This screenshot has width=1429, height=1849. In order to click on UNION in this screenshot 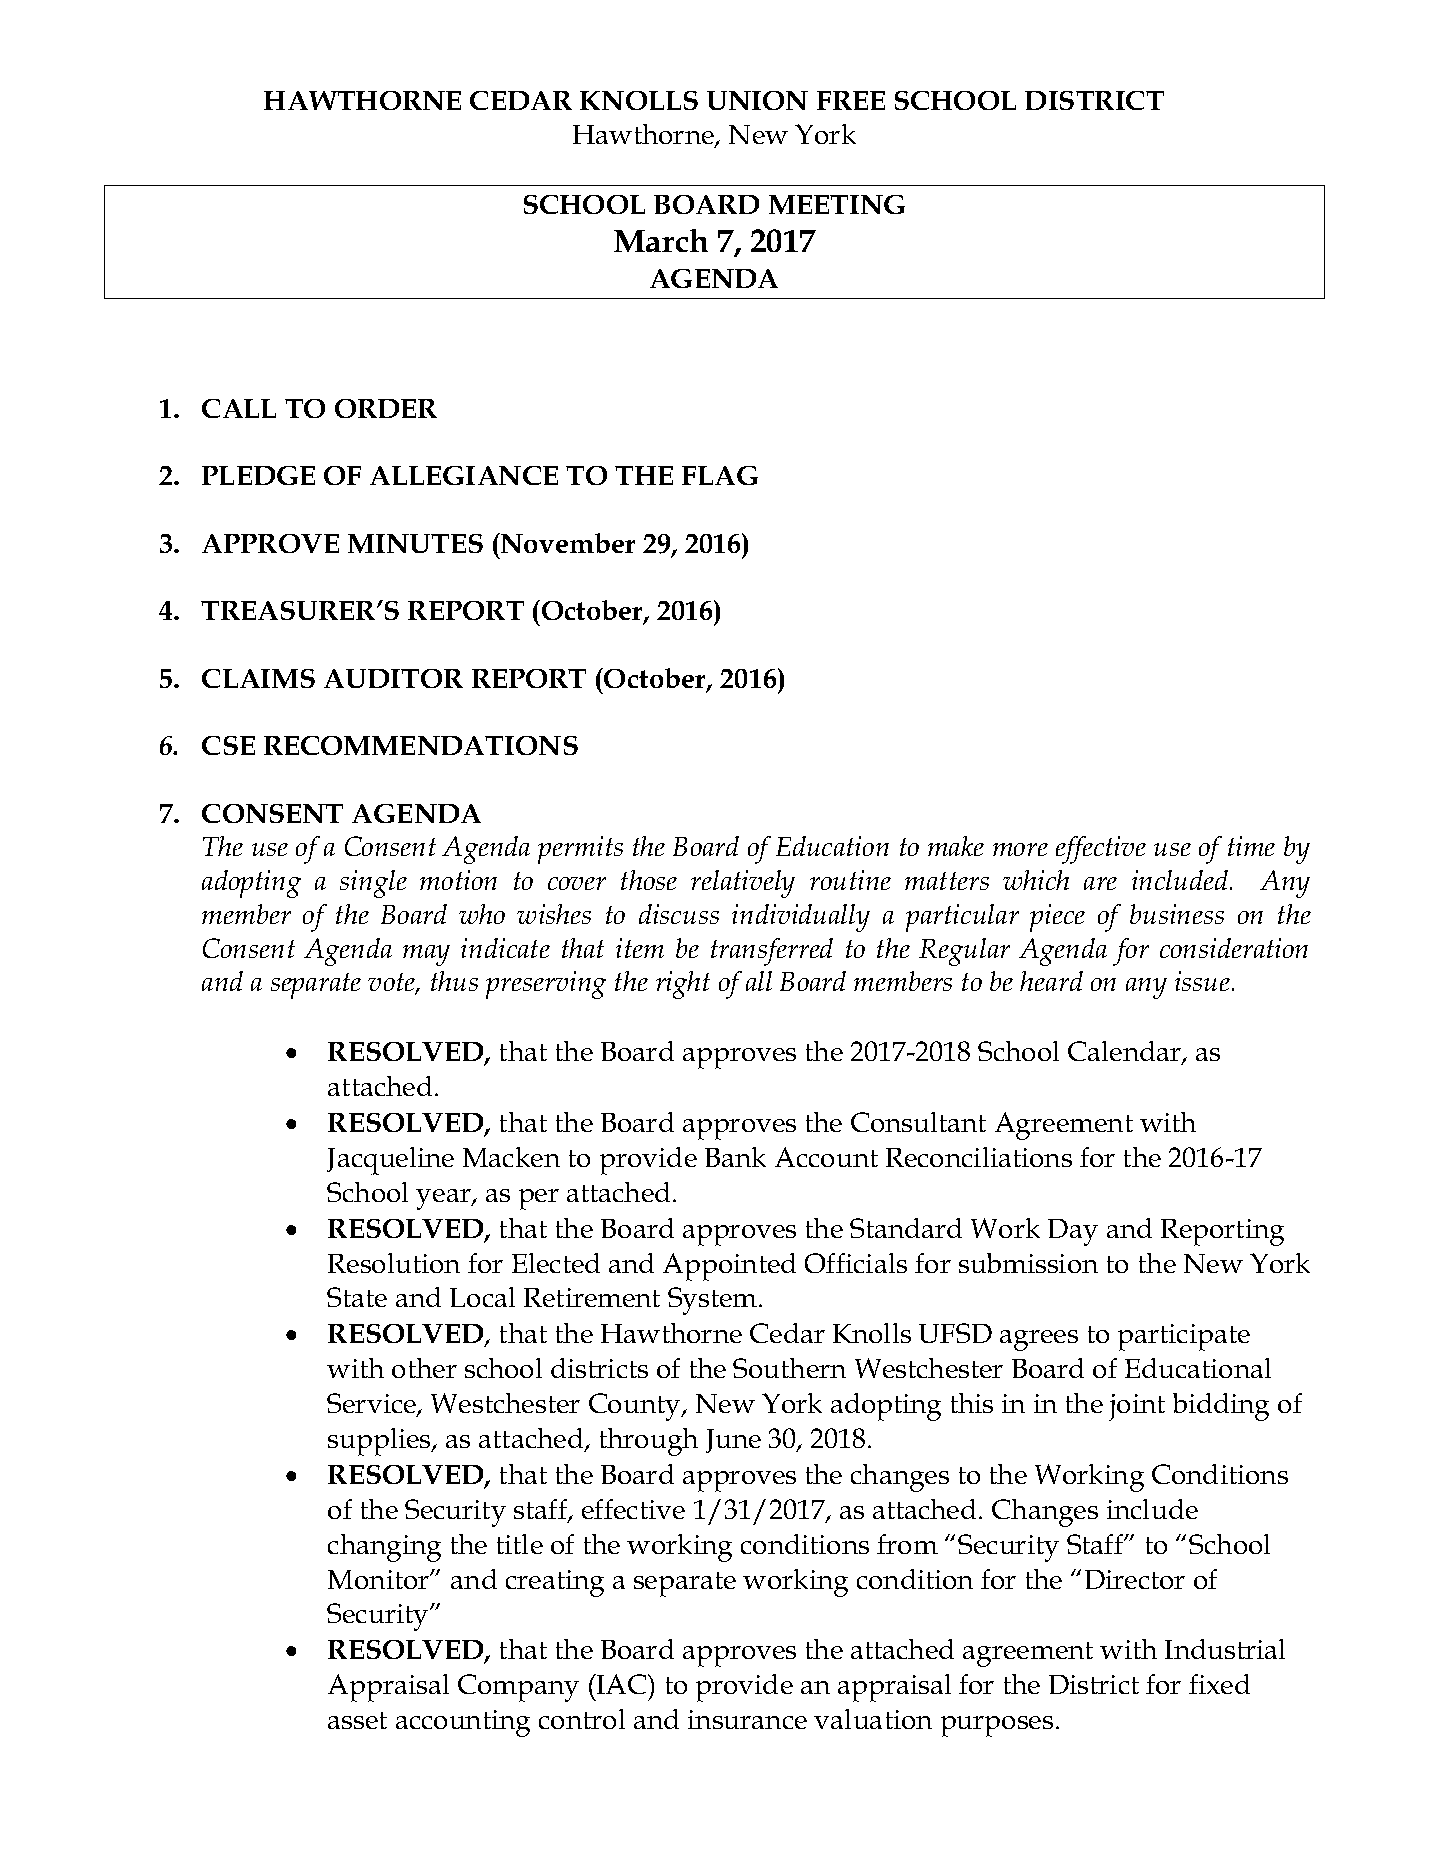, I will do `click(757, 100)`.
